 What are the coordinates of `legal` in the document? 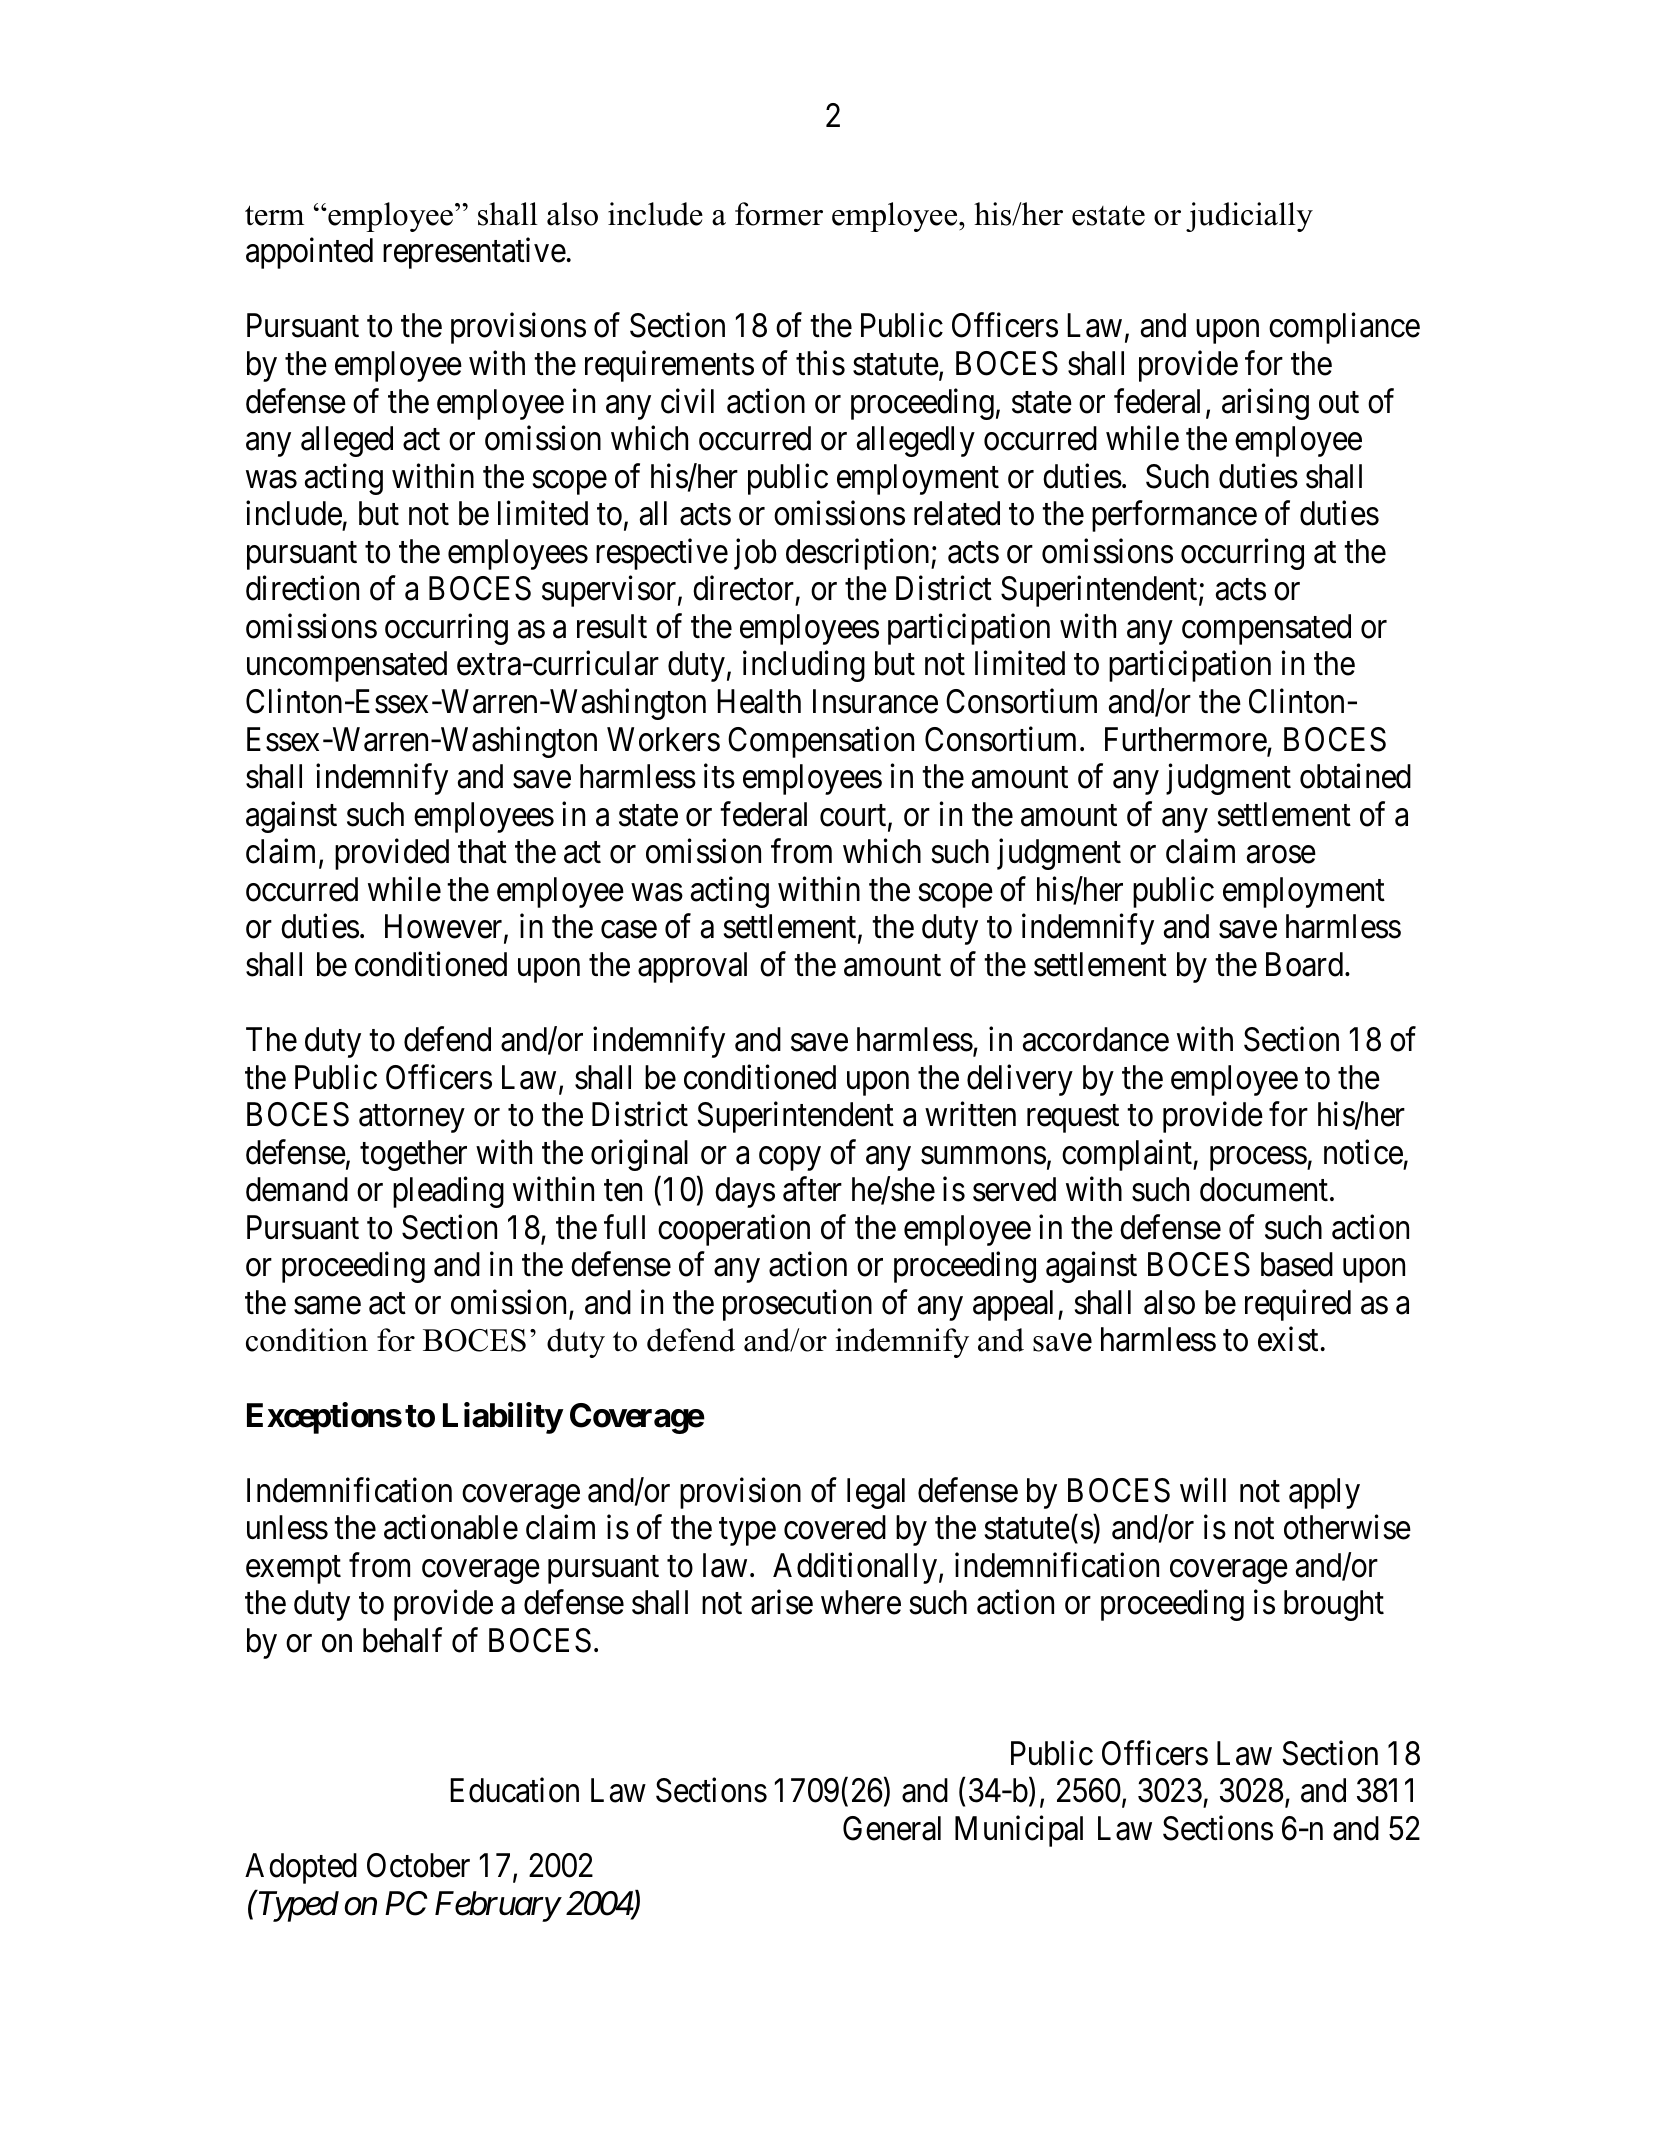 It's located at (876, 1493).
